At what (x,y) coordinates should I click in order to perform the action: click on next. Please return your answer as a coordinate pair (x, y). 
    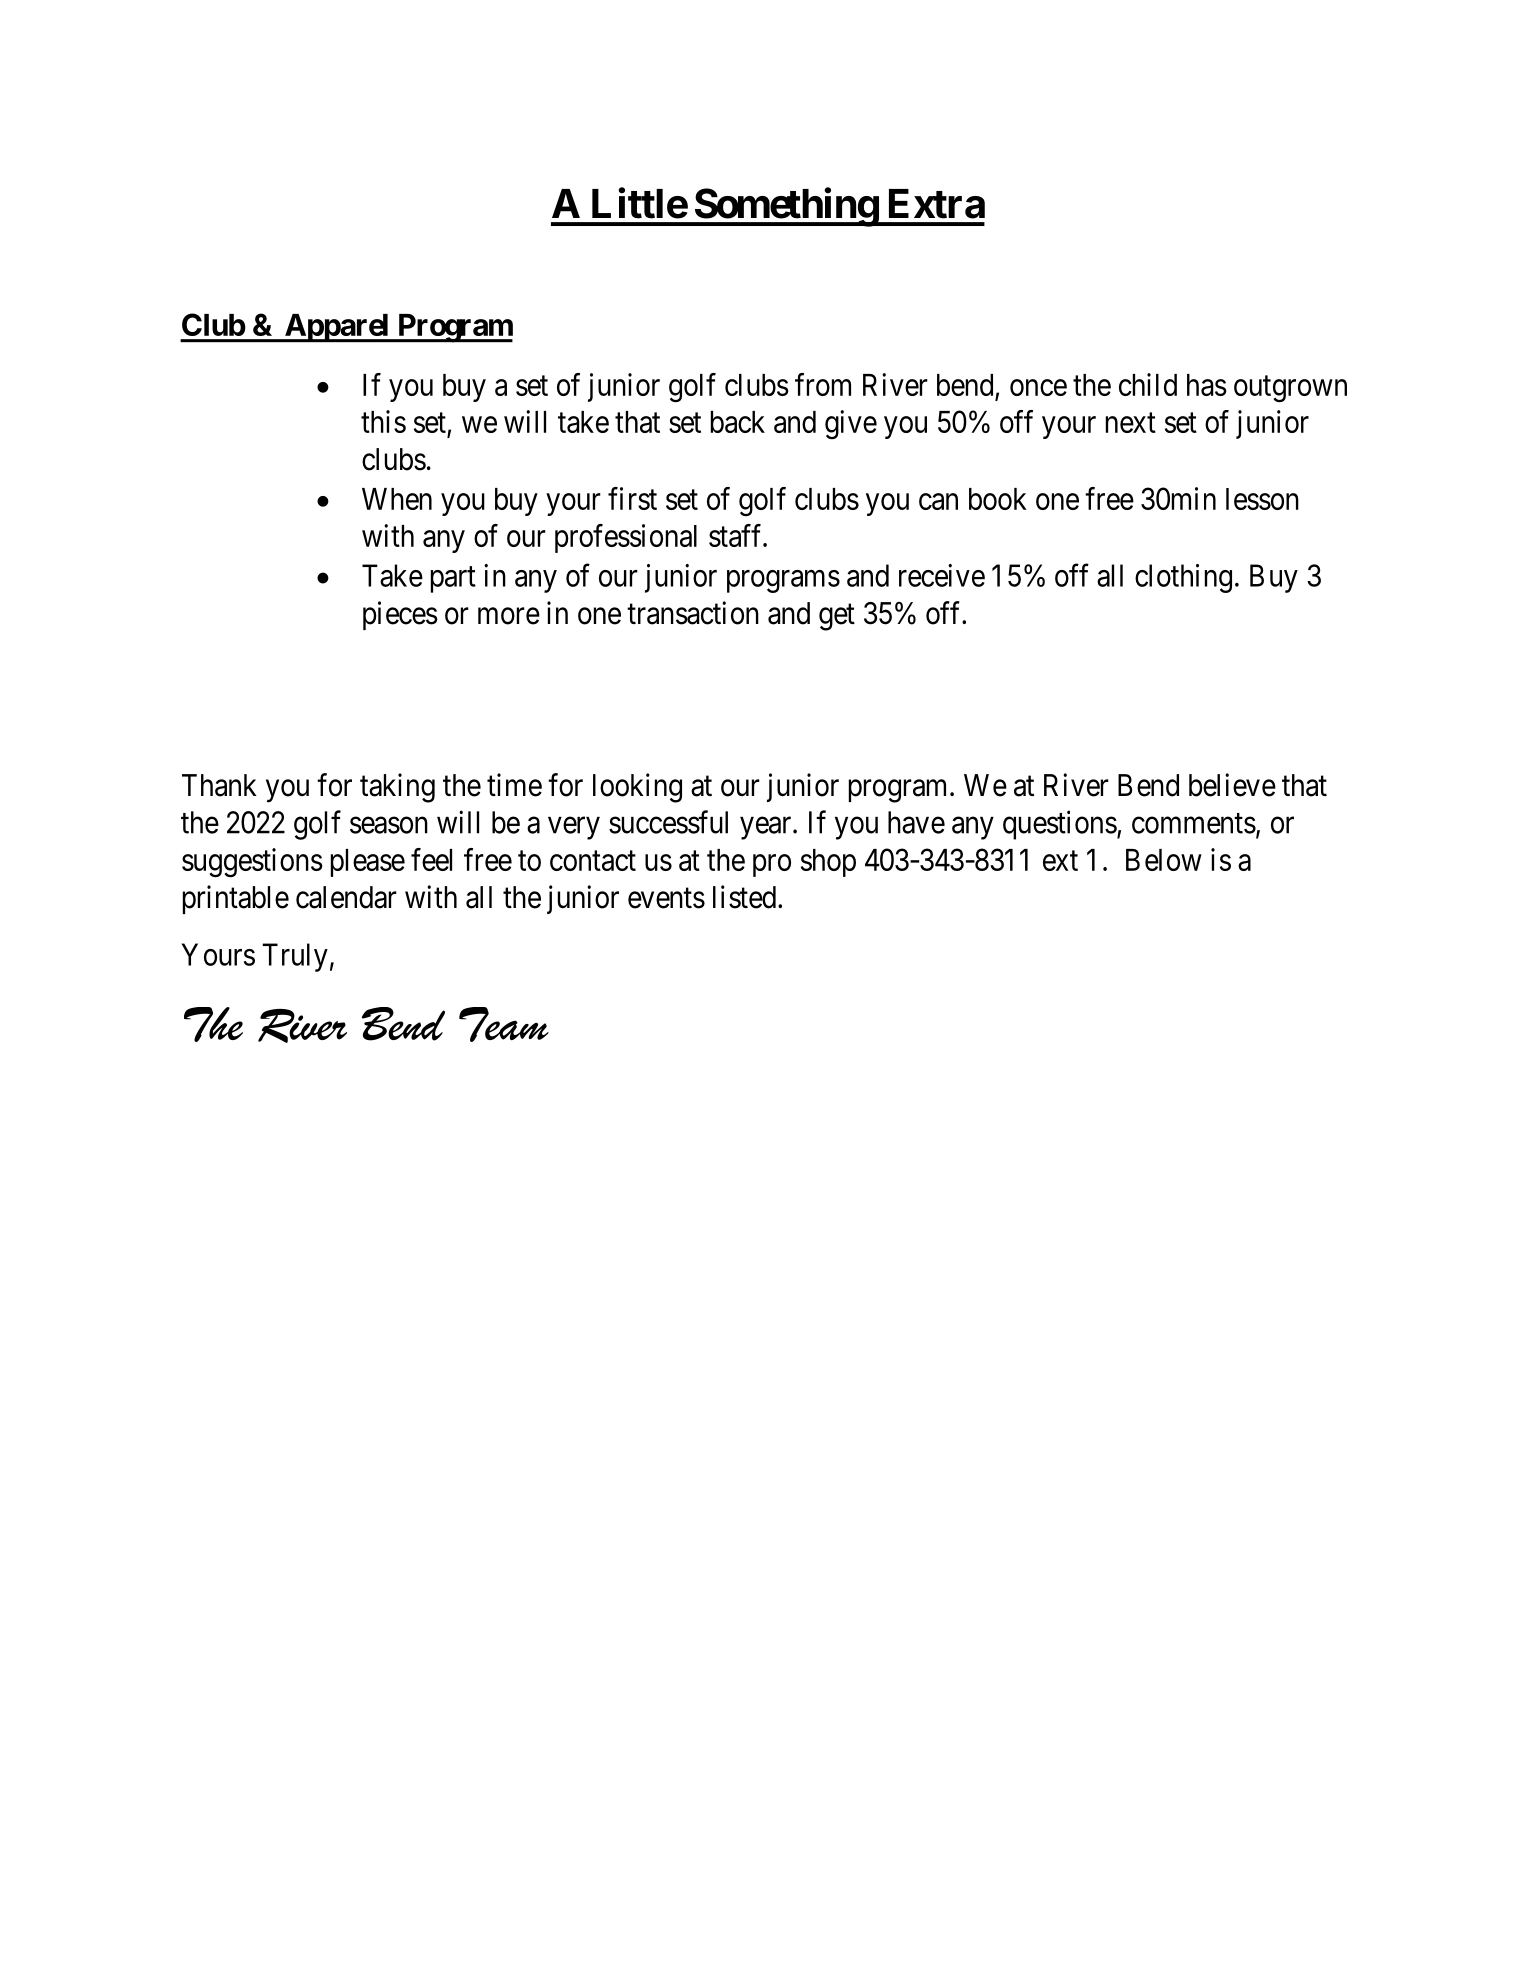
    Looking at the image, I should click on (1131, 423).
